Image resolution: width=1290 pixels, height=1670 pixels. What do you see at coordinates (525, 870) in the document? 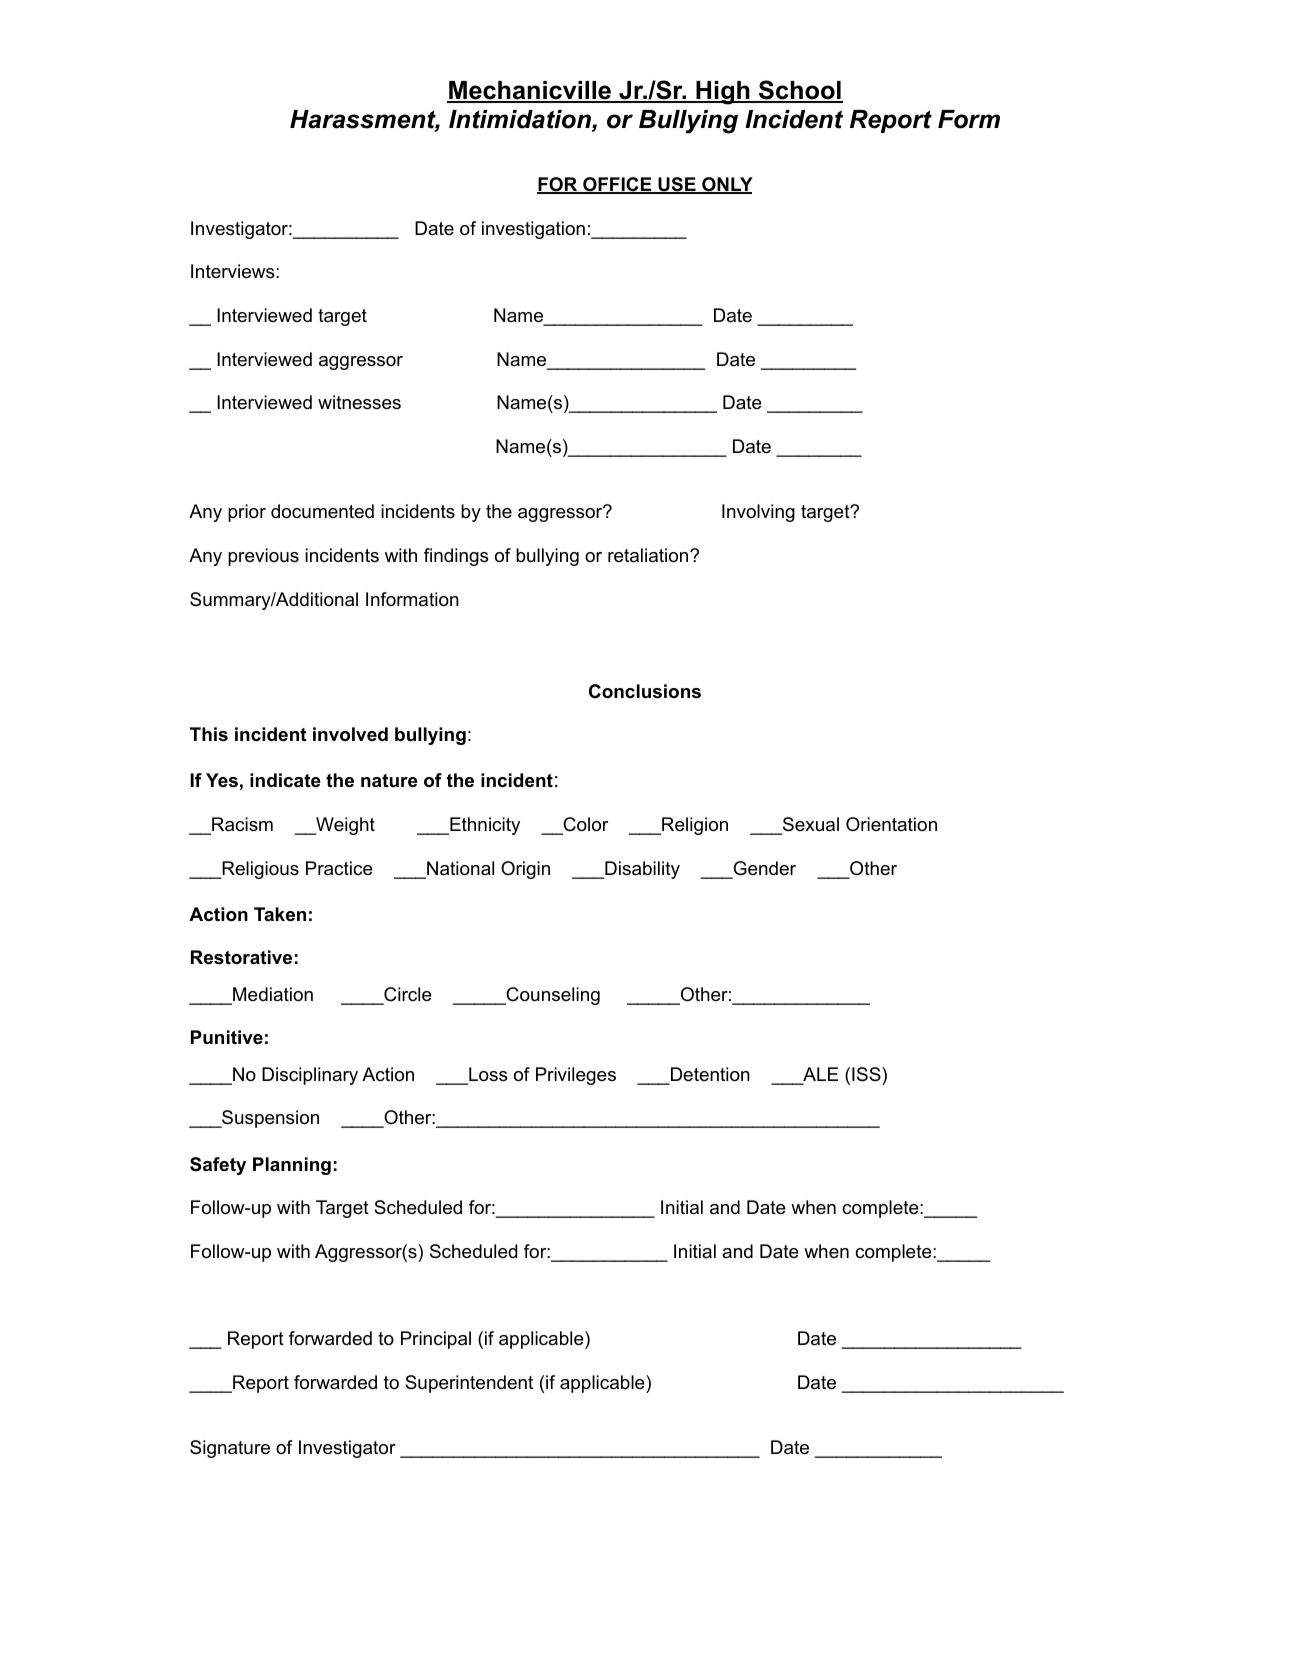
I see `Origin` at bounding box center [525, 870].
